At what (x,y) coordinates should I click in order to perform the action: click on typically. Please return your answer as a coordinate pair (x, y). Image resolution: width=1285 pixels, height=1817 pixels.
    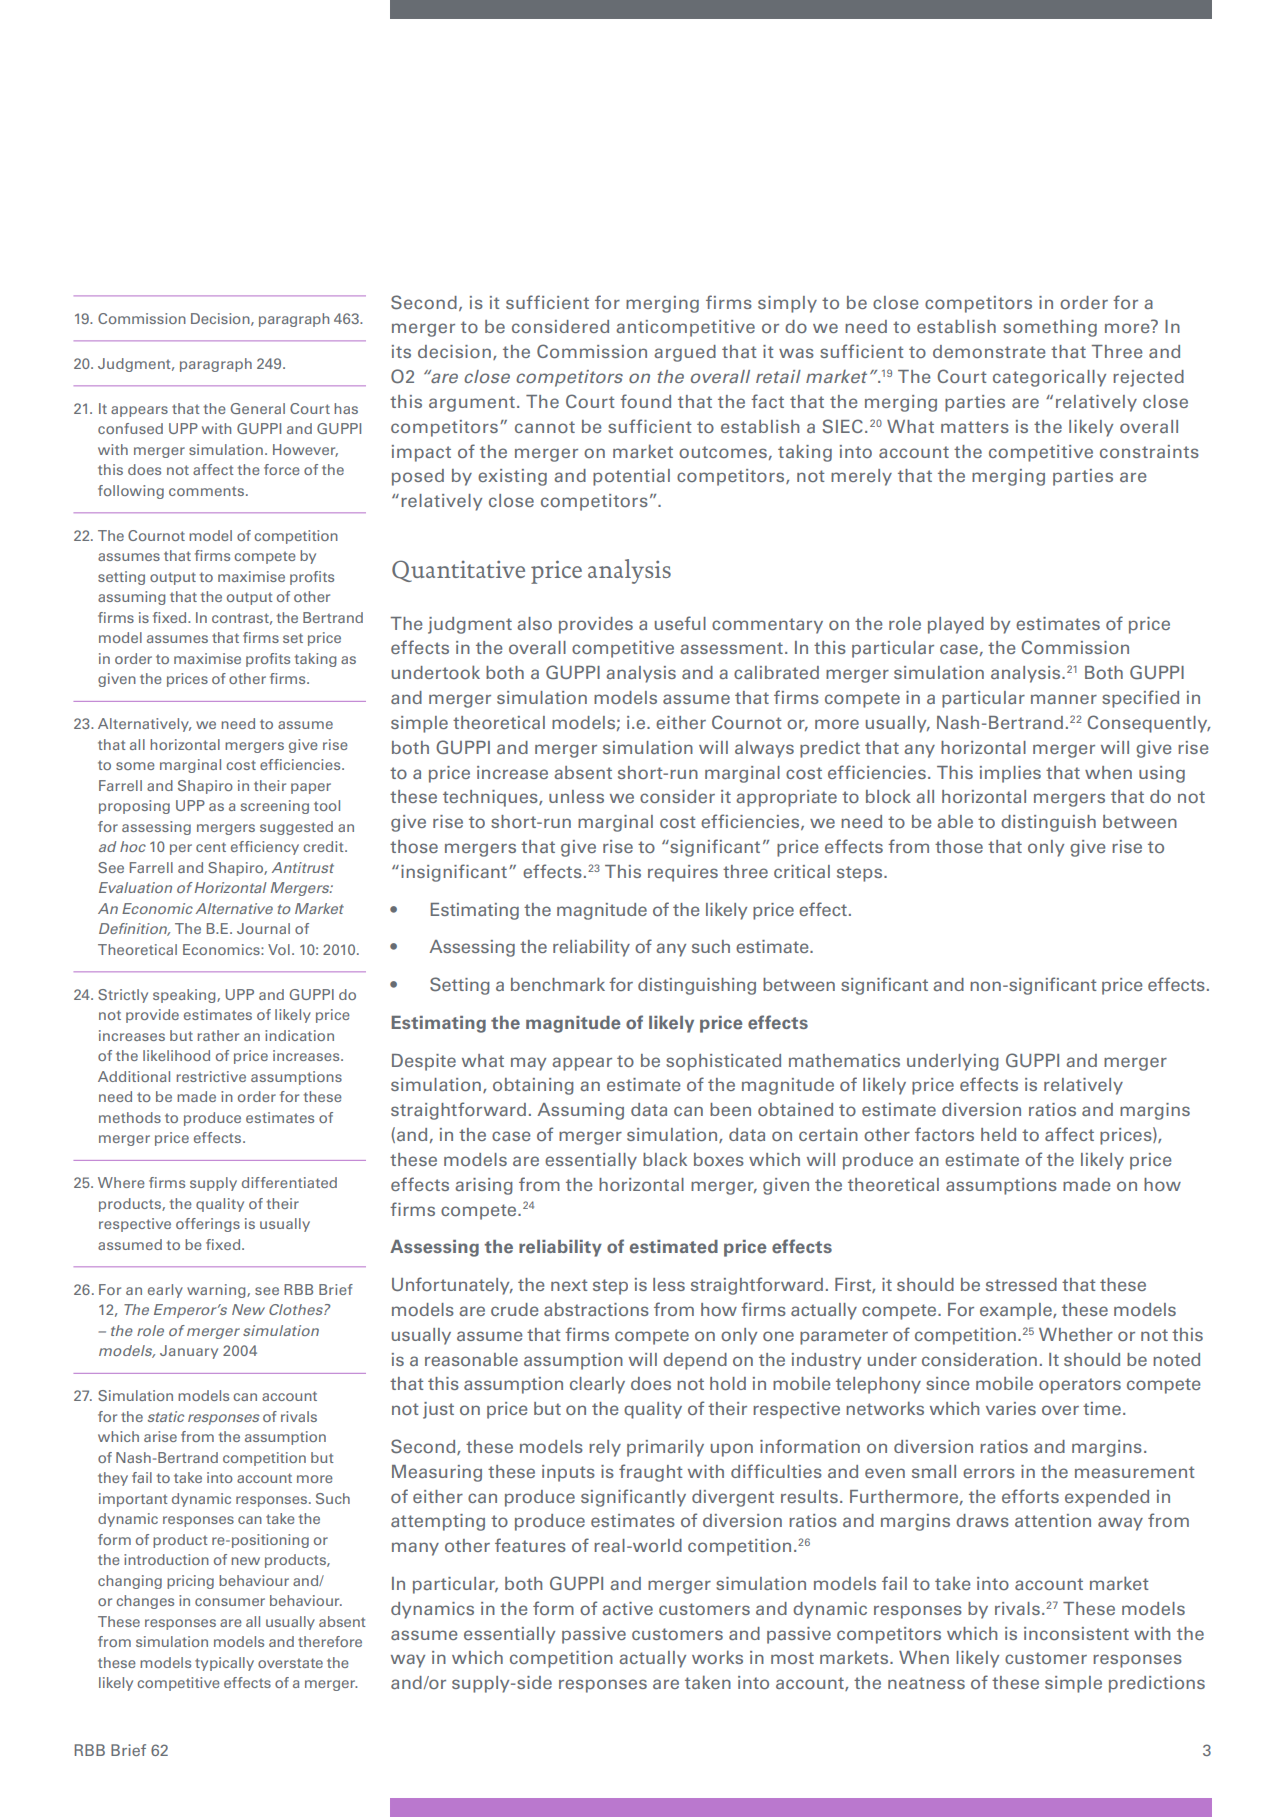
    Looking at the image, I should click on (224, 1664).
